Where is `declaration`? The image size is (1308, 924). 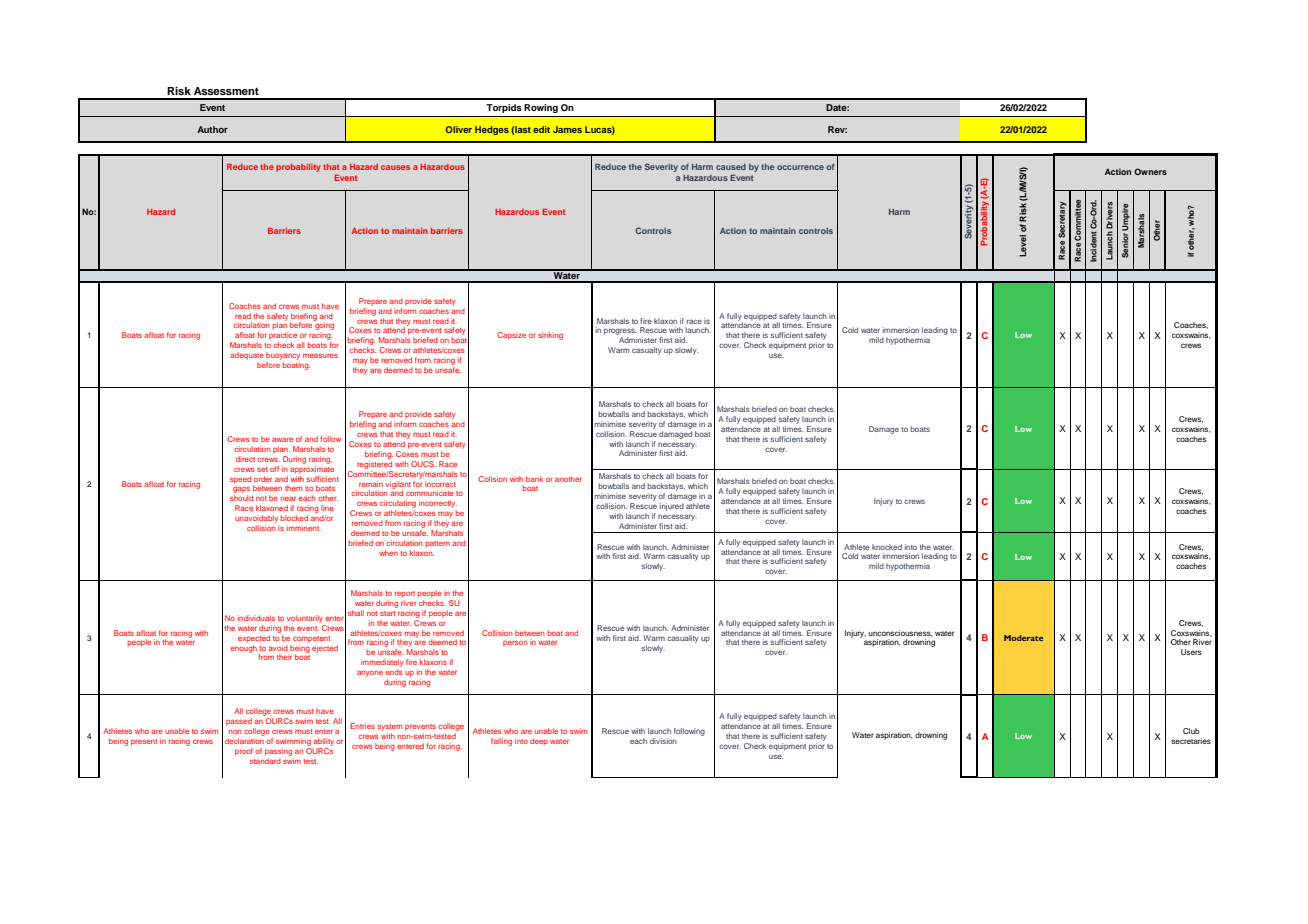 declaration is located at coordinates (244, 741).
